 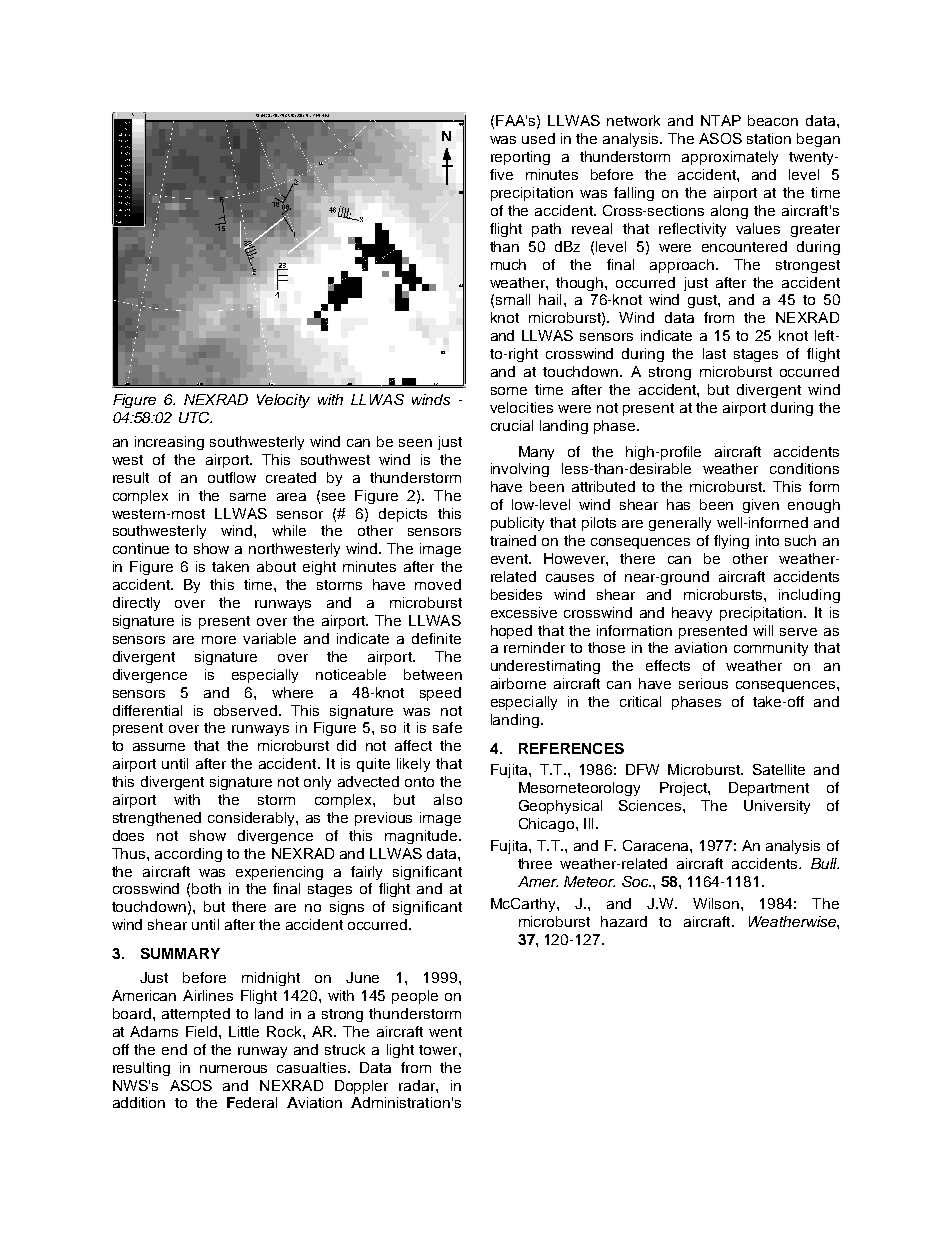 I want to click on magnitude, so click(x=421, y=837).
